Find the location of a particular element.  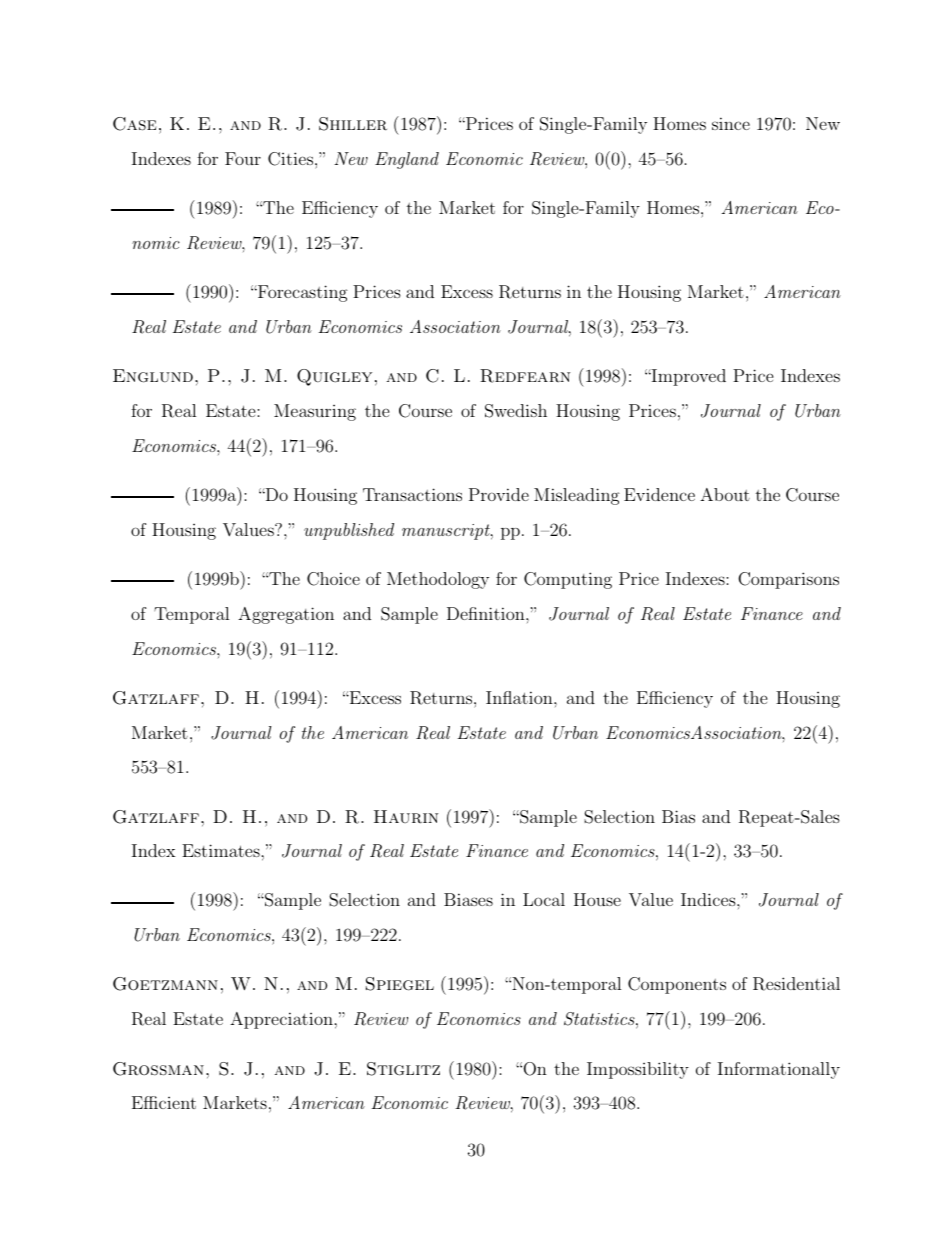

Impossibility is located at coordinates (638, 1070).
